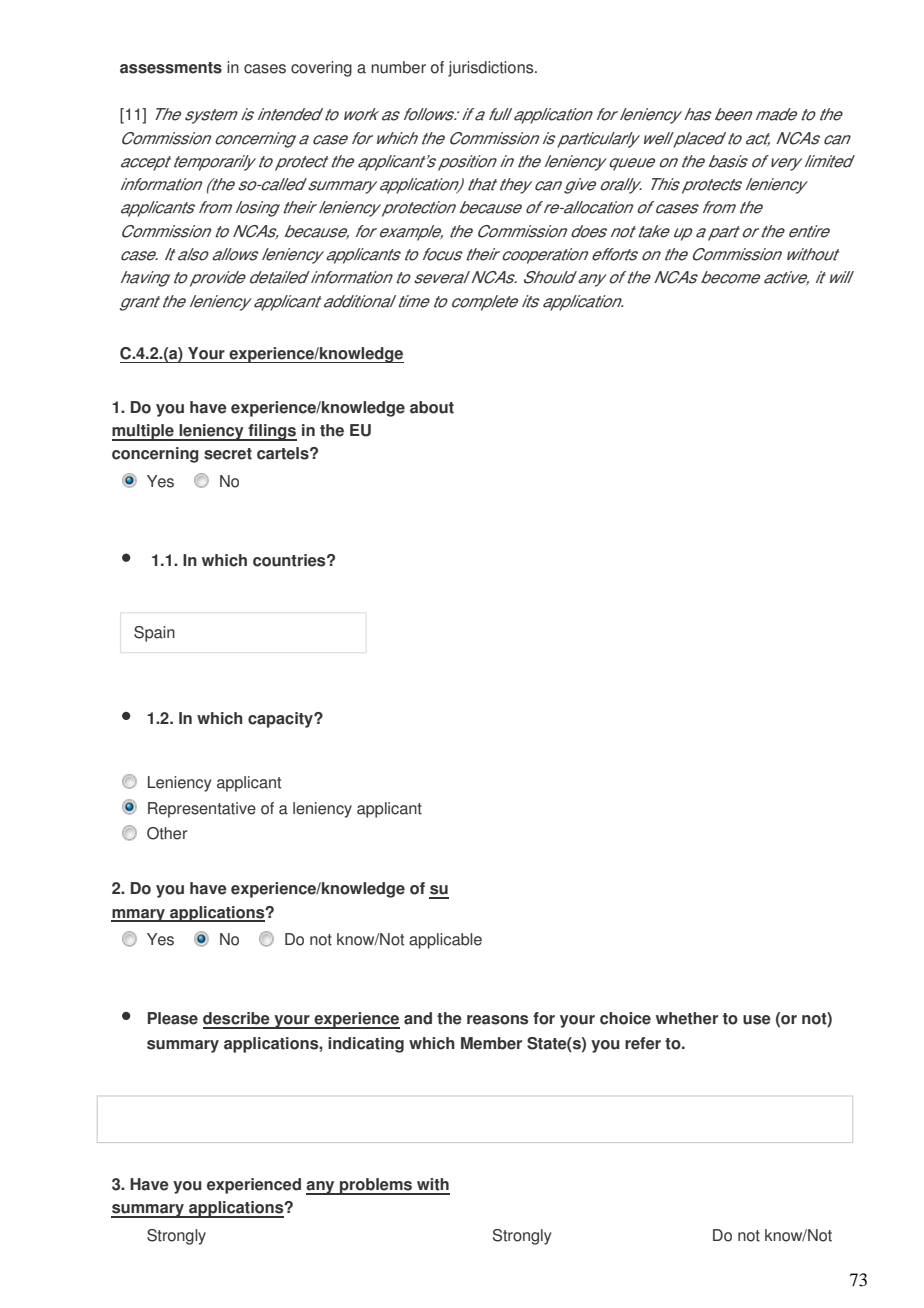 Image resolution: width=924 pixels, height=1308 pixels. I want to click on Spain, so click(154, 634).
